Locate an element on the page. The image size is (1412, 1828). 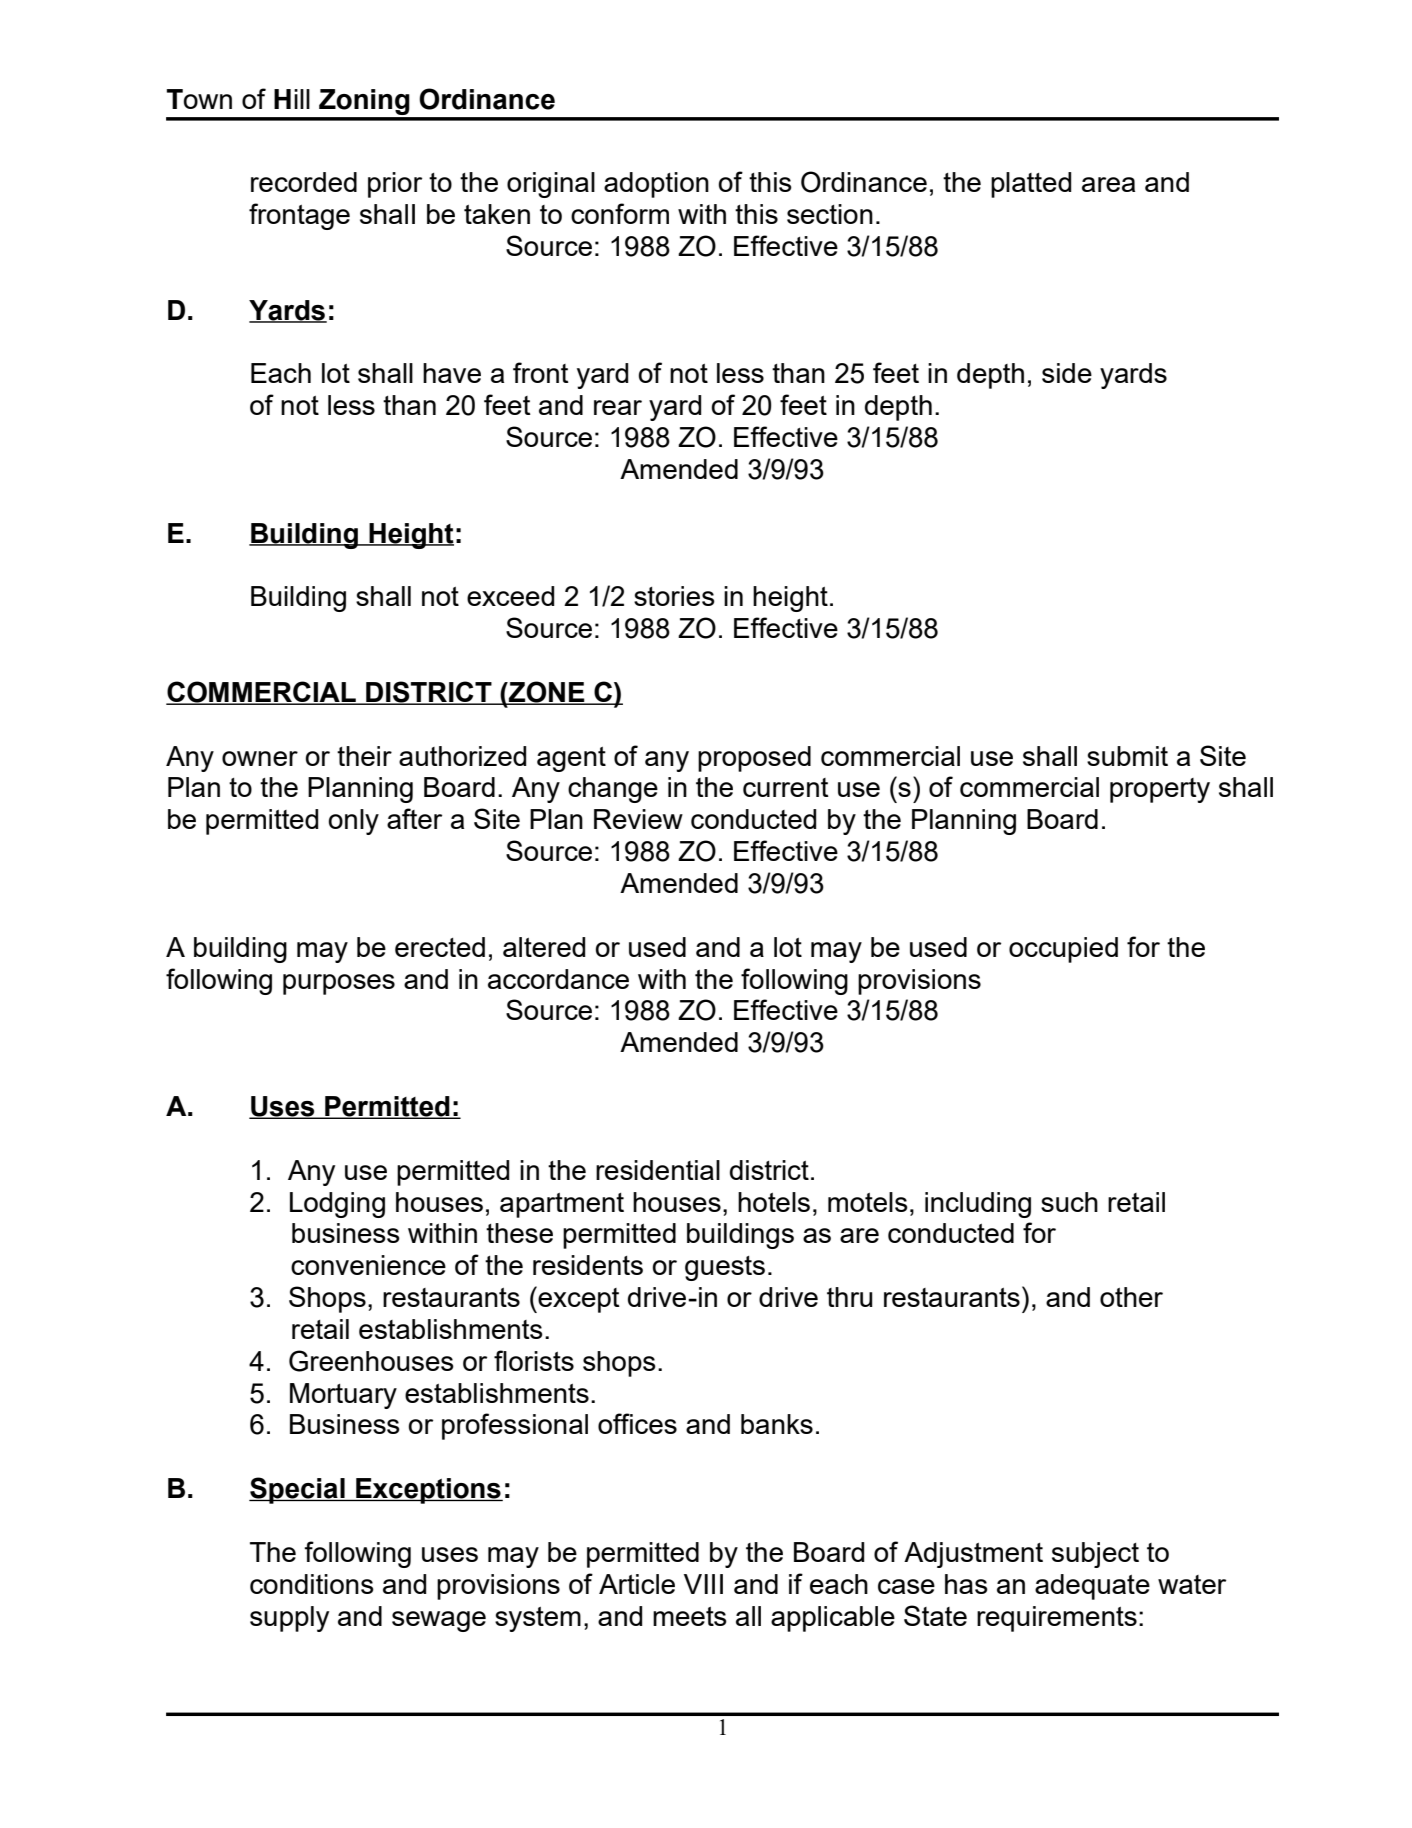
adoption is located at coordinates (656, 185).
